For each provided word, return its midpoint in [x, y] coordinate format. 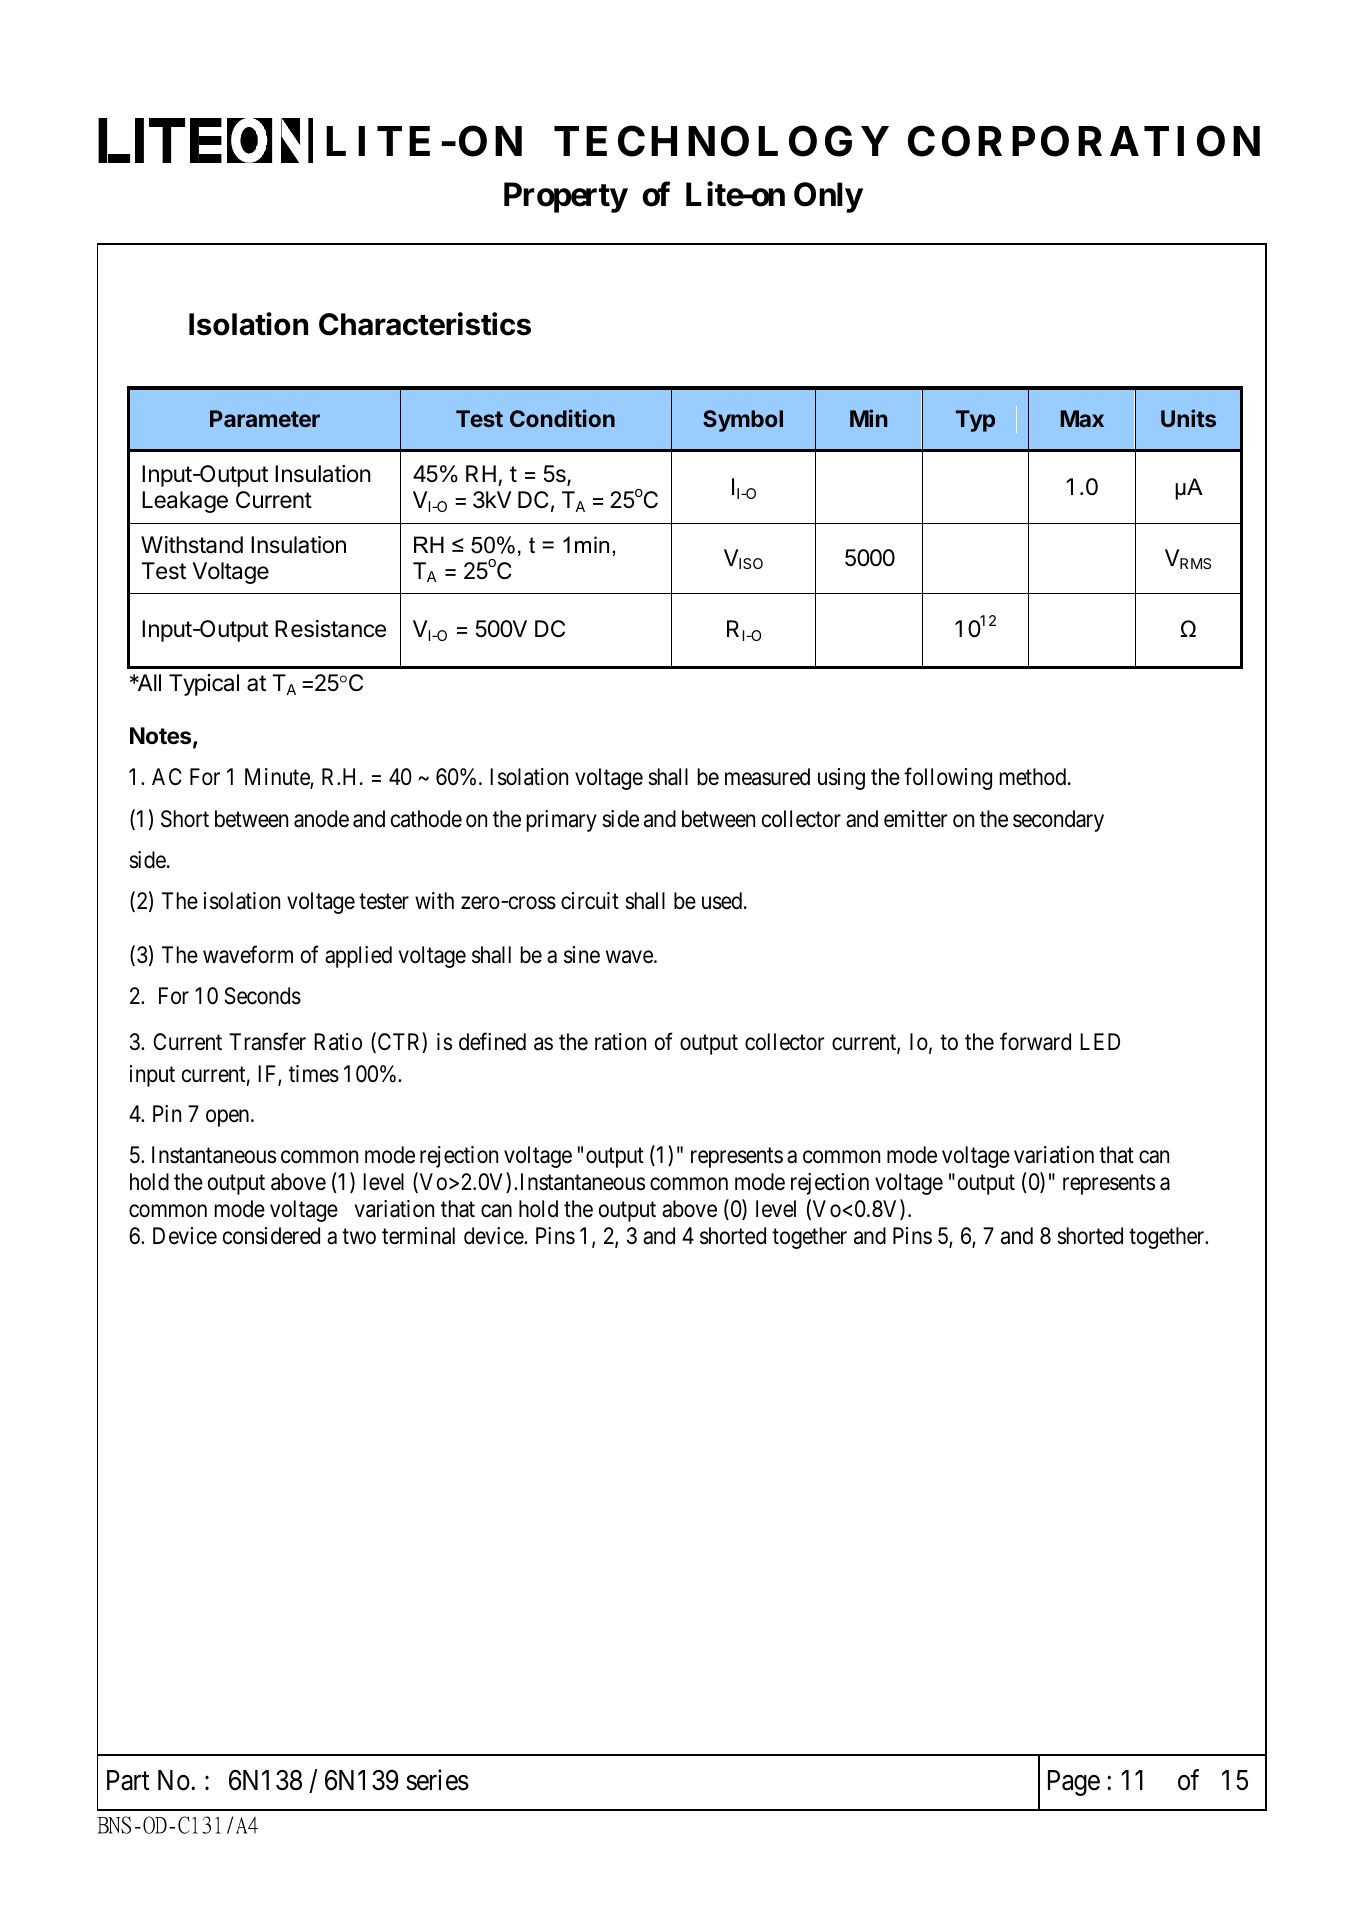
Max [1082, 418]
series [437, 1780]
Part [128, 1780]
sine [582, 955]
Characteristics [425, 324]
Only [828, 197]
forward [1035, 1041]
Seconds [263, 996]
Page [1074, 1783]
